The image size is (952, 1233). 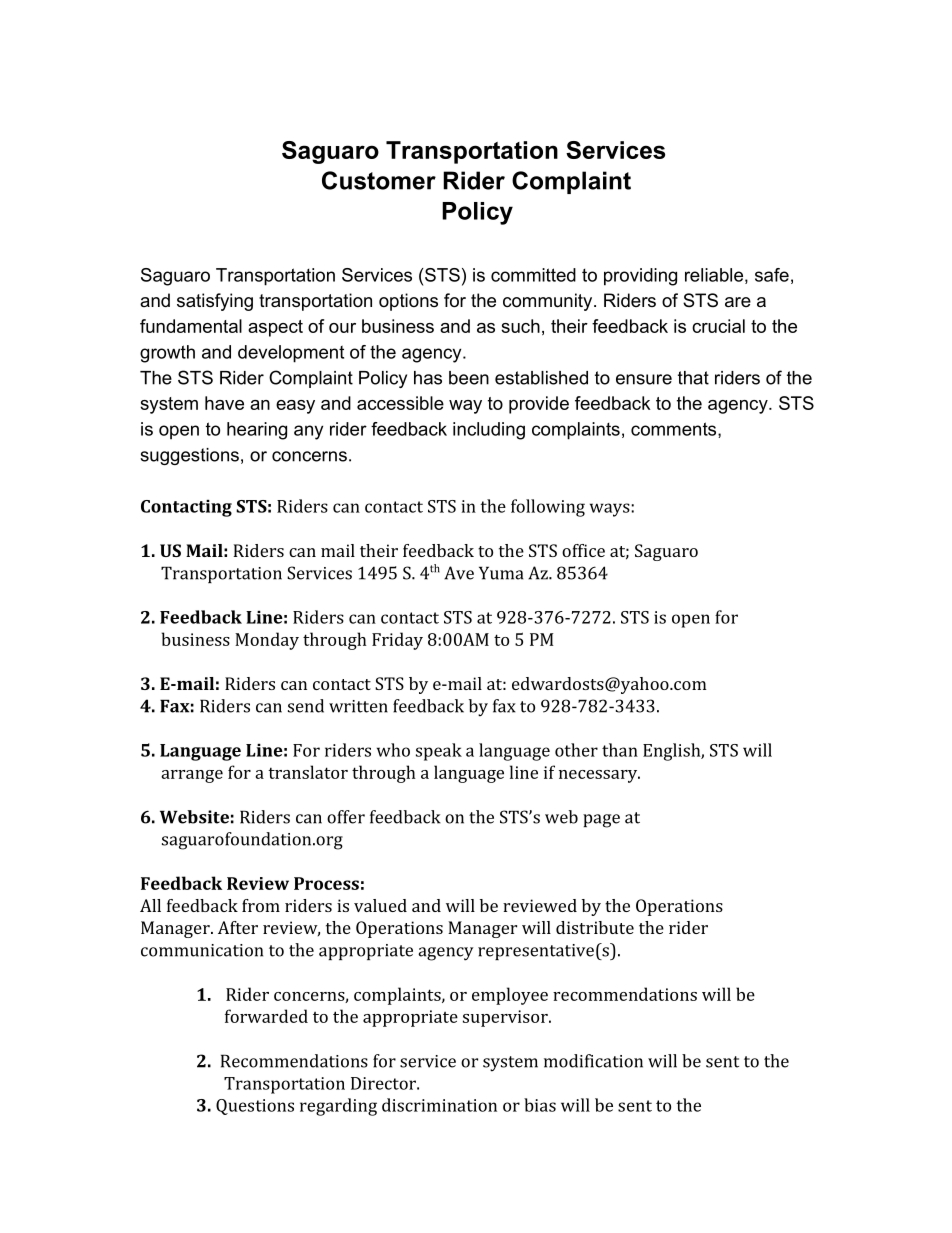 What do you see at coordinates (379, 180) in the screenshot?
I see `Customer` at bounding box center [379, 180].
